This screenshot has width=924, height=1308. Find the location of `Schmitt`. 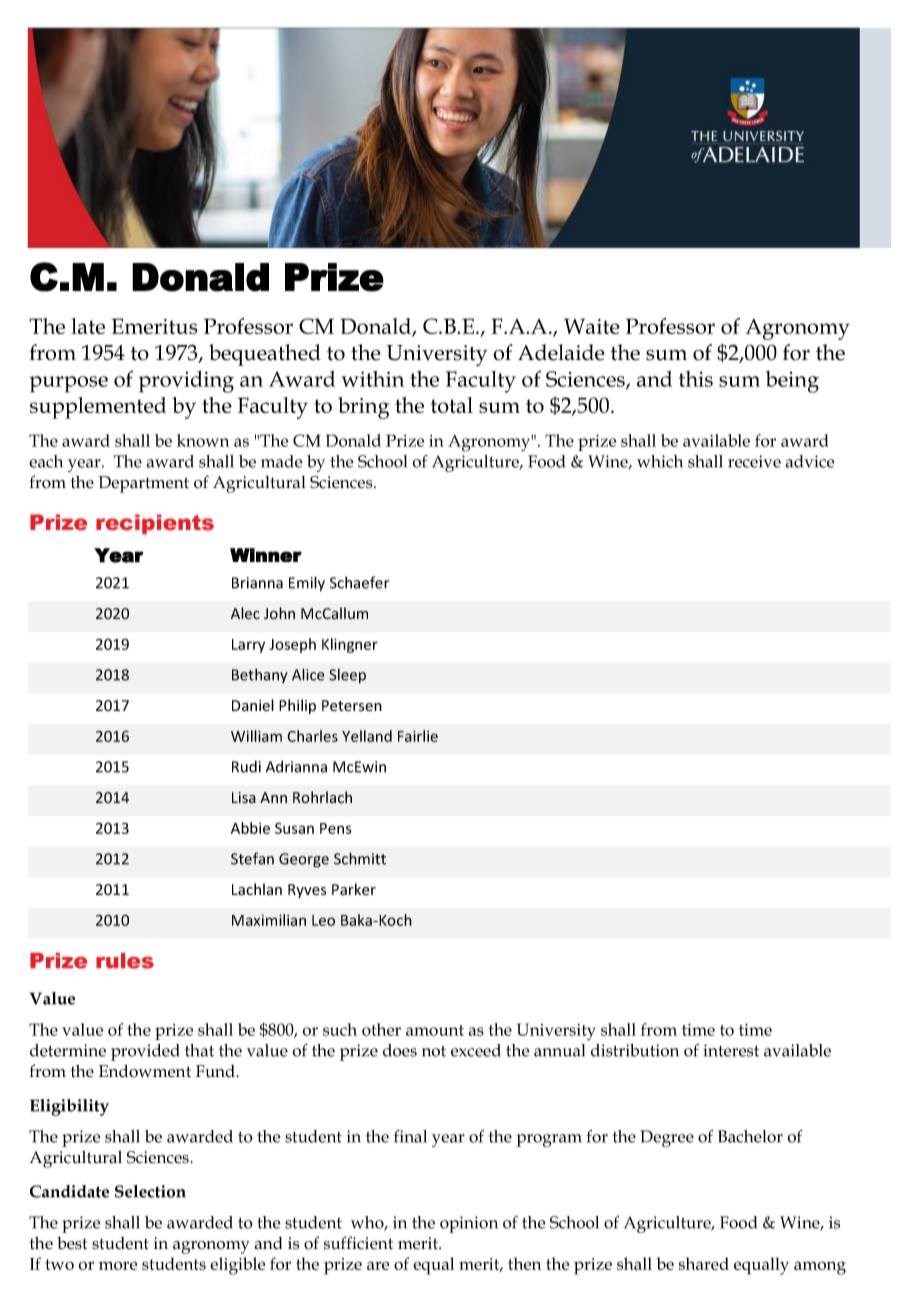

Schmitt is located at coordinates (360, 858).
